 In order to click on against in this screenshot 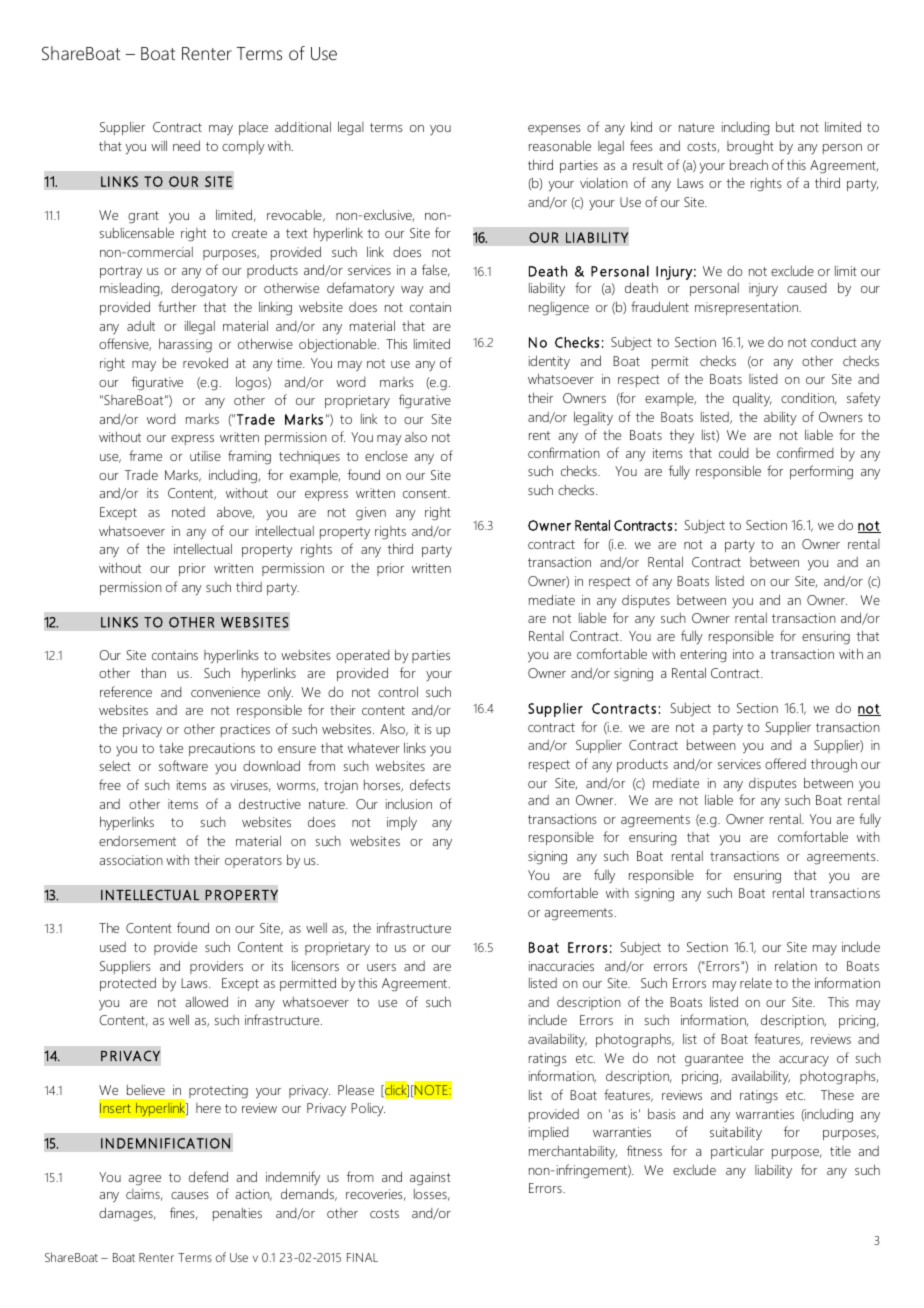, I will do `click(430, 1179)`.
